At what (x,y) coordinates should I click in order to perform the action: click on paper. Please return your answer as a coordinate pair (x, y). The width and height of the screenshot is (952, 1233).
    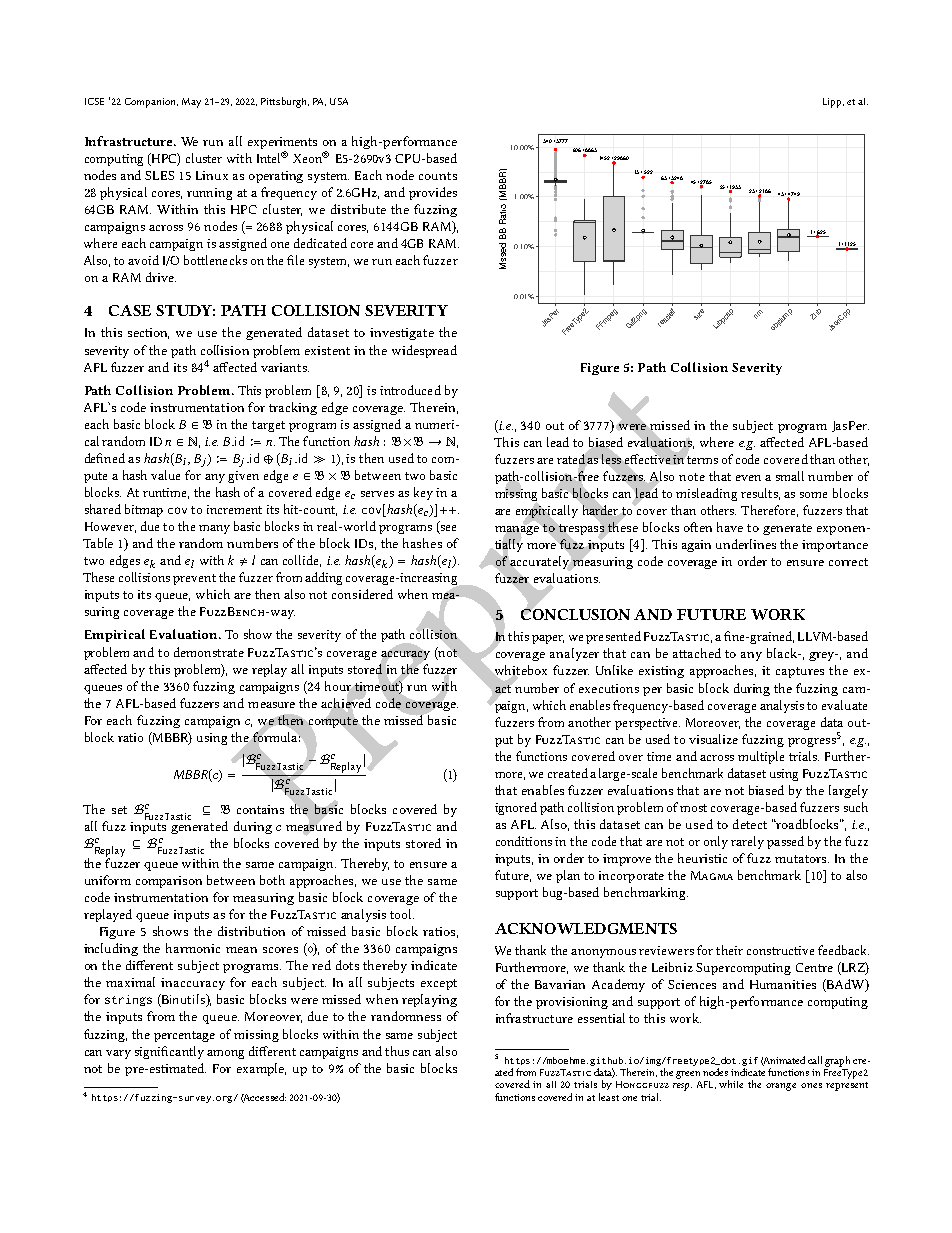
    Looking at the image, I should click on (548, 639).
